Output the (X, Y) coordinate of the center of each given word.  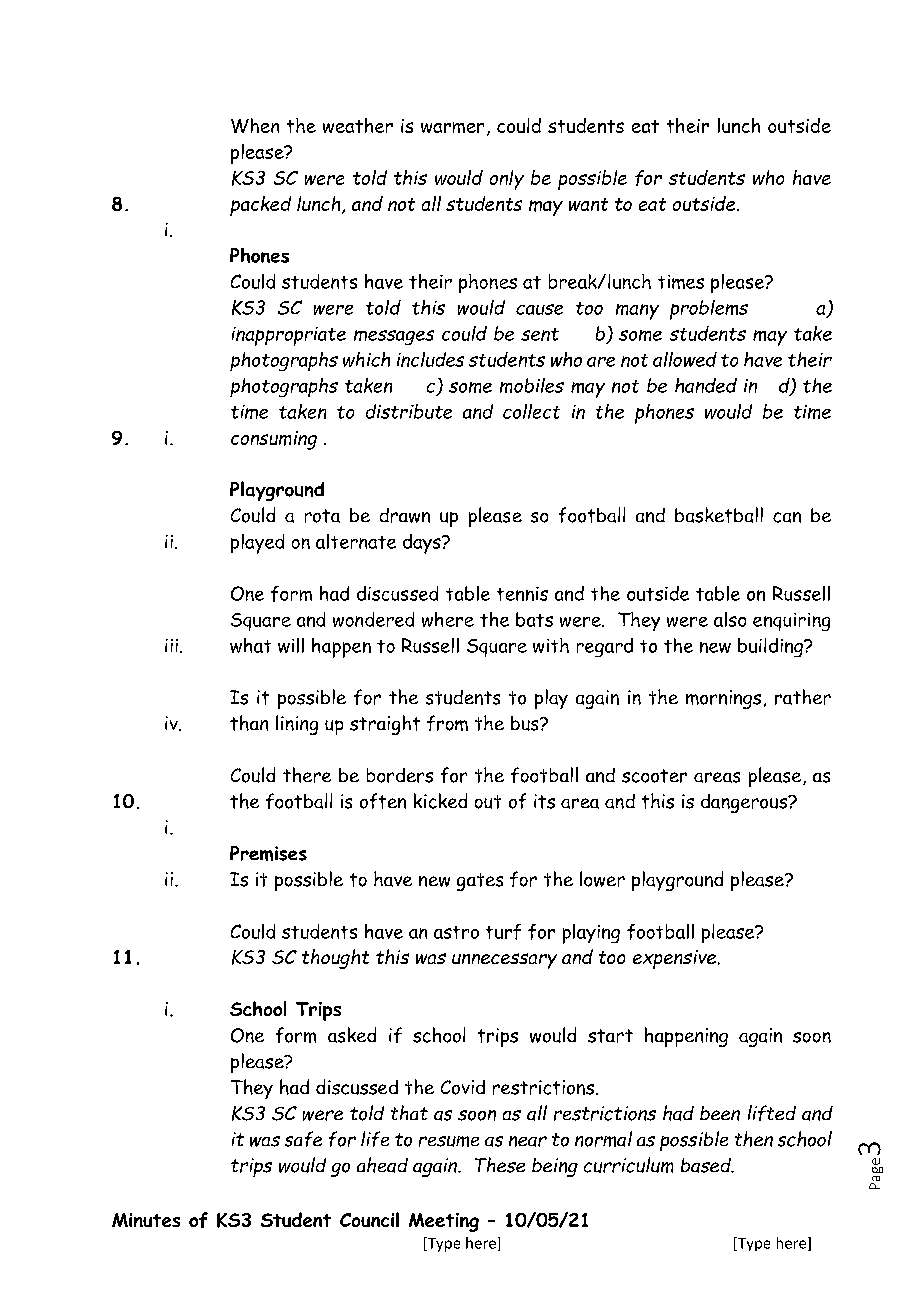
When (255, 125)
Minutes (146, 1220)
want (588, 204)
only (507, 180)
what (250, 645)
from (447, 723)
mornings (723, 699)
